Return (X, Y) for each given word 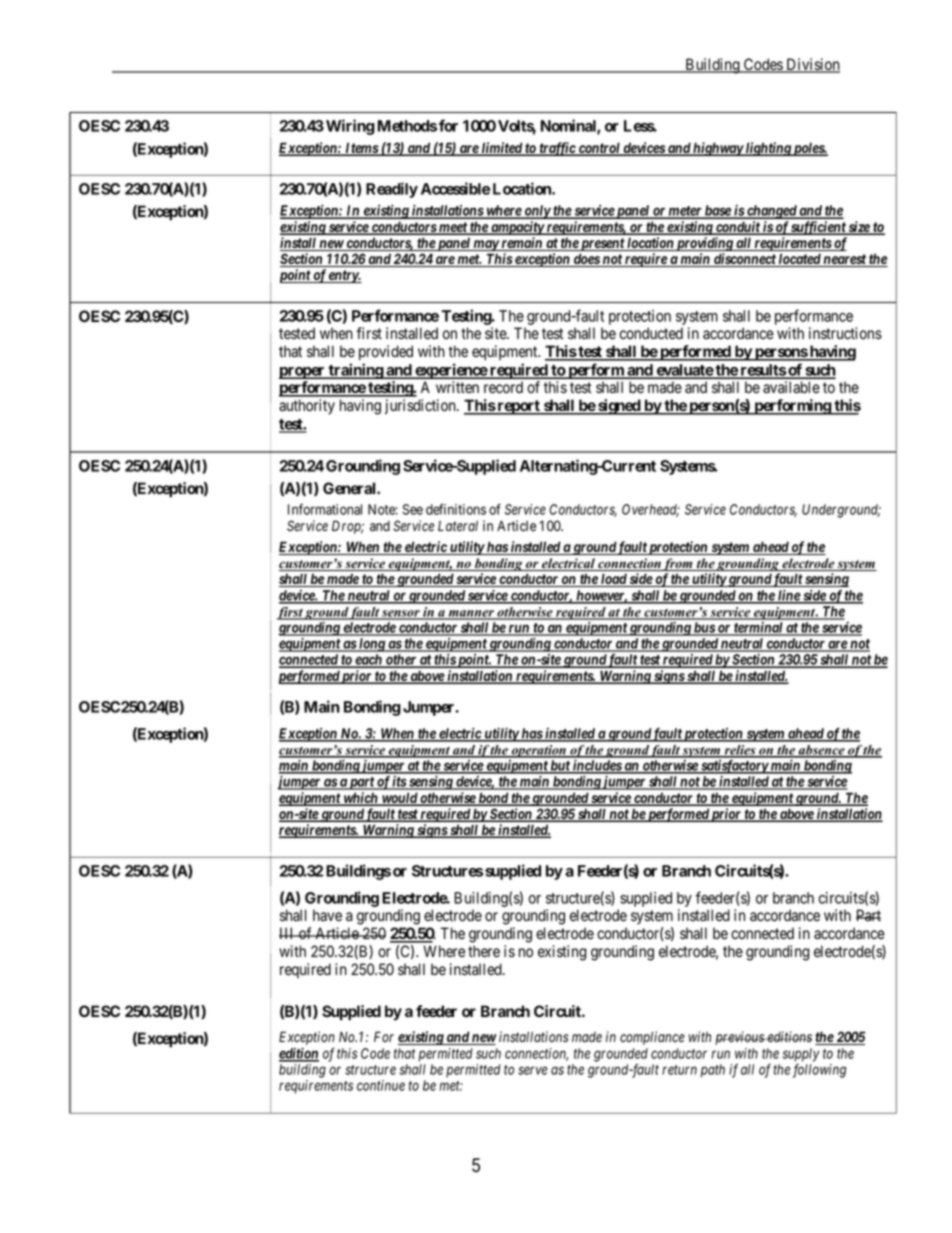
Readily (392, 190)
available (791, 387)
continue (381, 1085)
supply (801, 1055)
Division (812, 65)
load (613, 580)
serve (533, 1070)
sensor (401, 614)
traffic (557, 149)
